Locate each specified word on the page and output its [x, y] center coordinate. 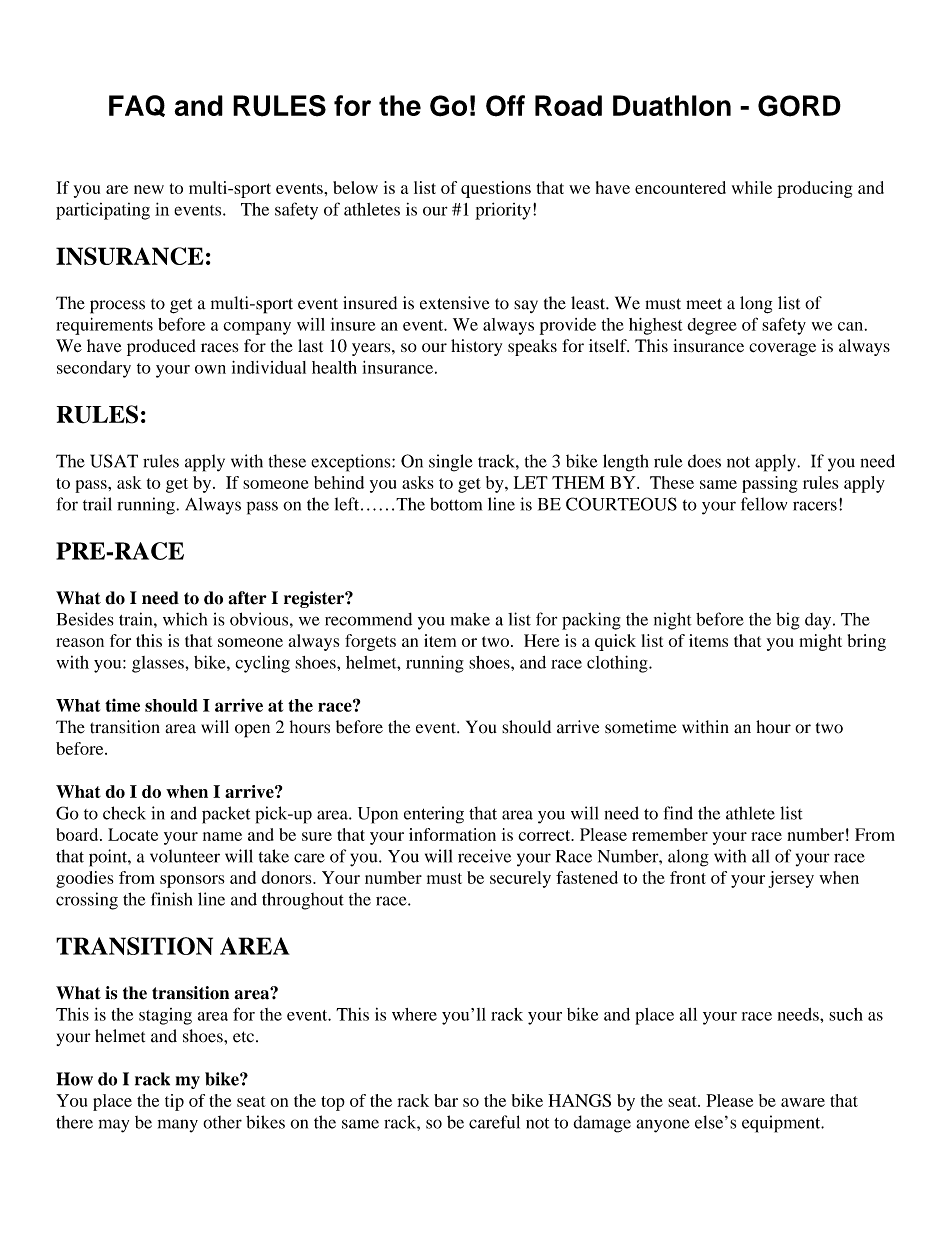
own [210, 369]
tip [174, 1102]
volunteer [185, 856]
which [185, 619]
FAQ [137, 106]
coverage [782, 349]
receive [484, 856]
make [470, 619]
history [476, 347]
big [788, 621]
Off [505, 106]
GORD [799, 106]
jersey [791, 879]
